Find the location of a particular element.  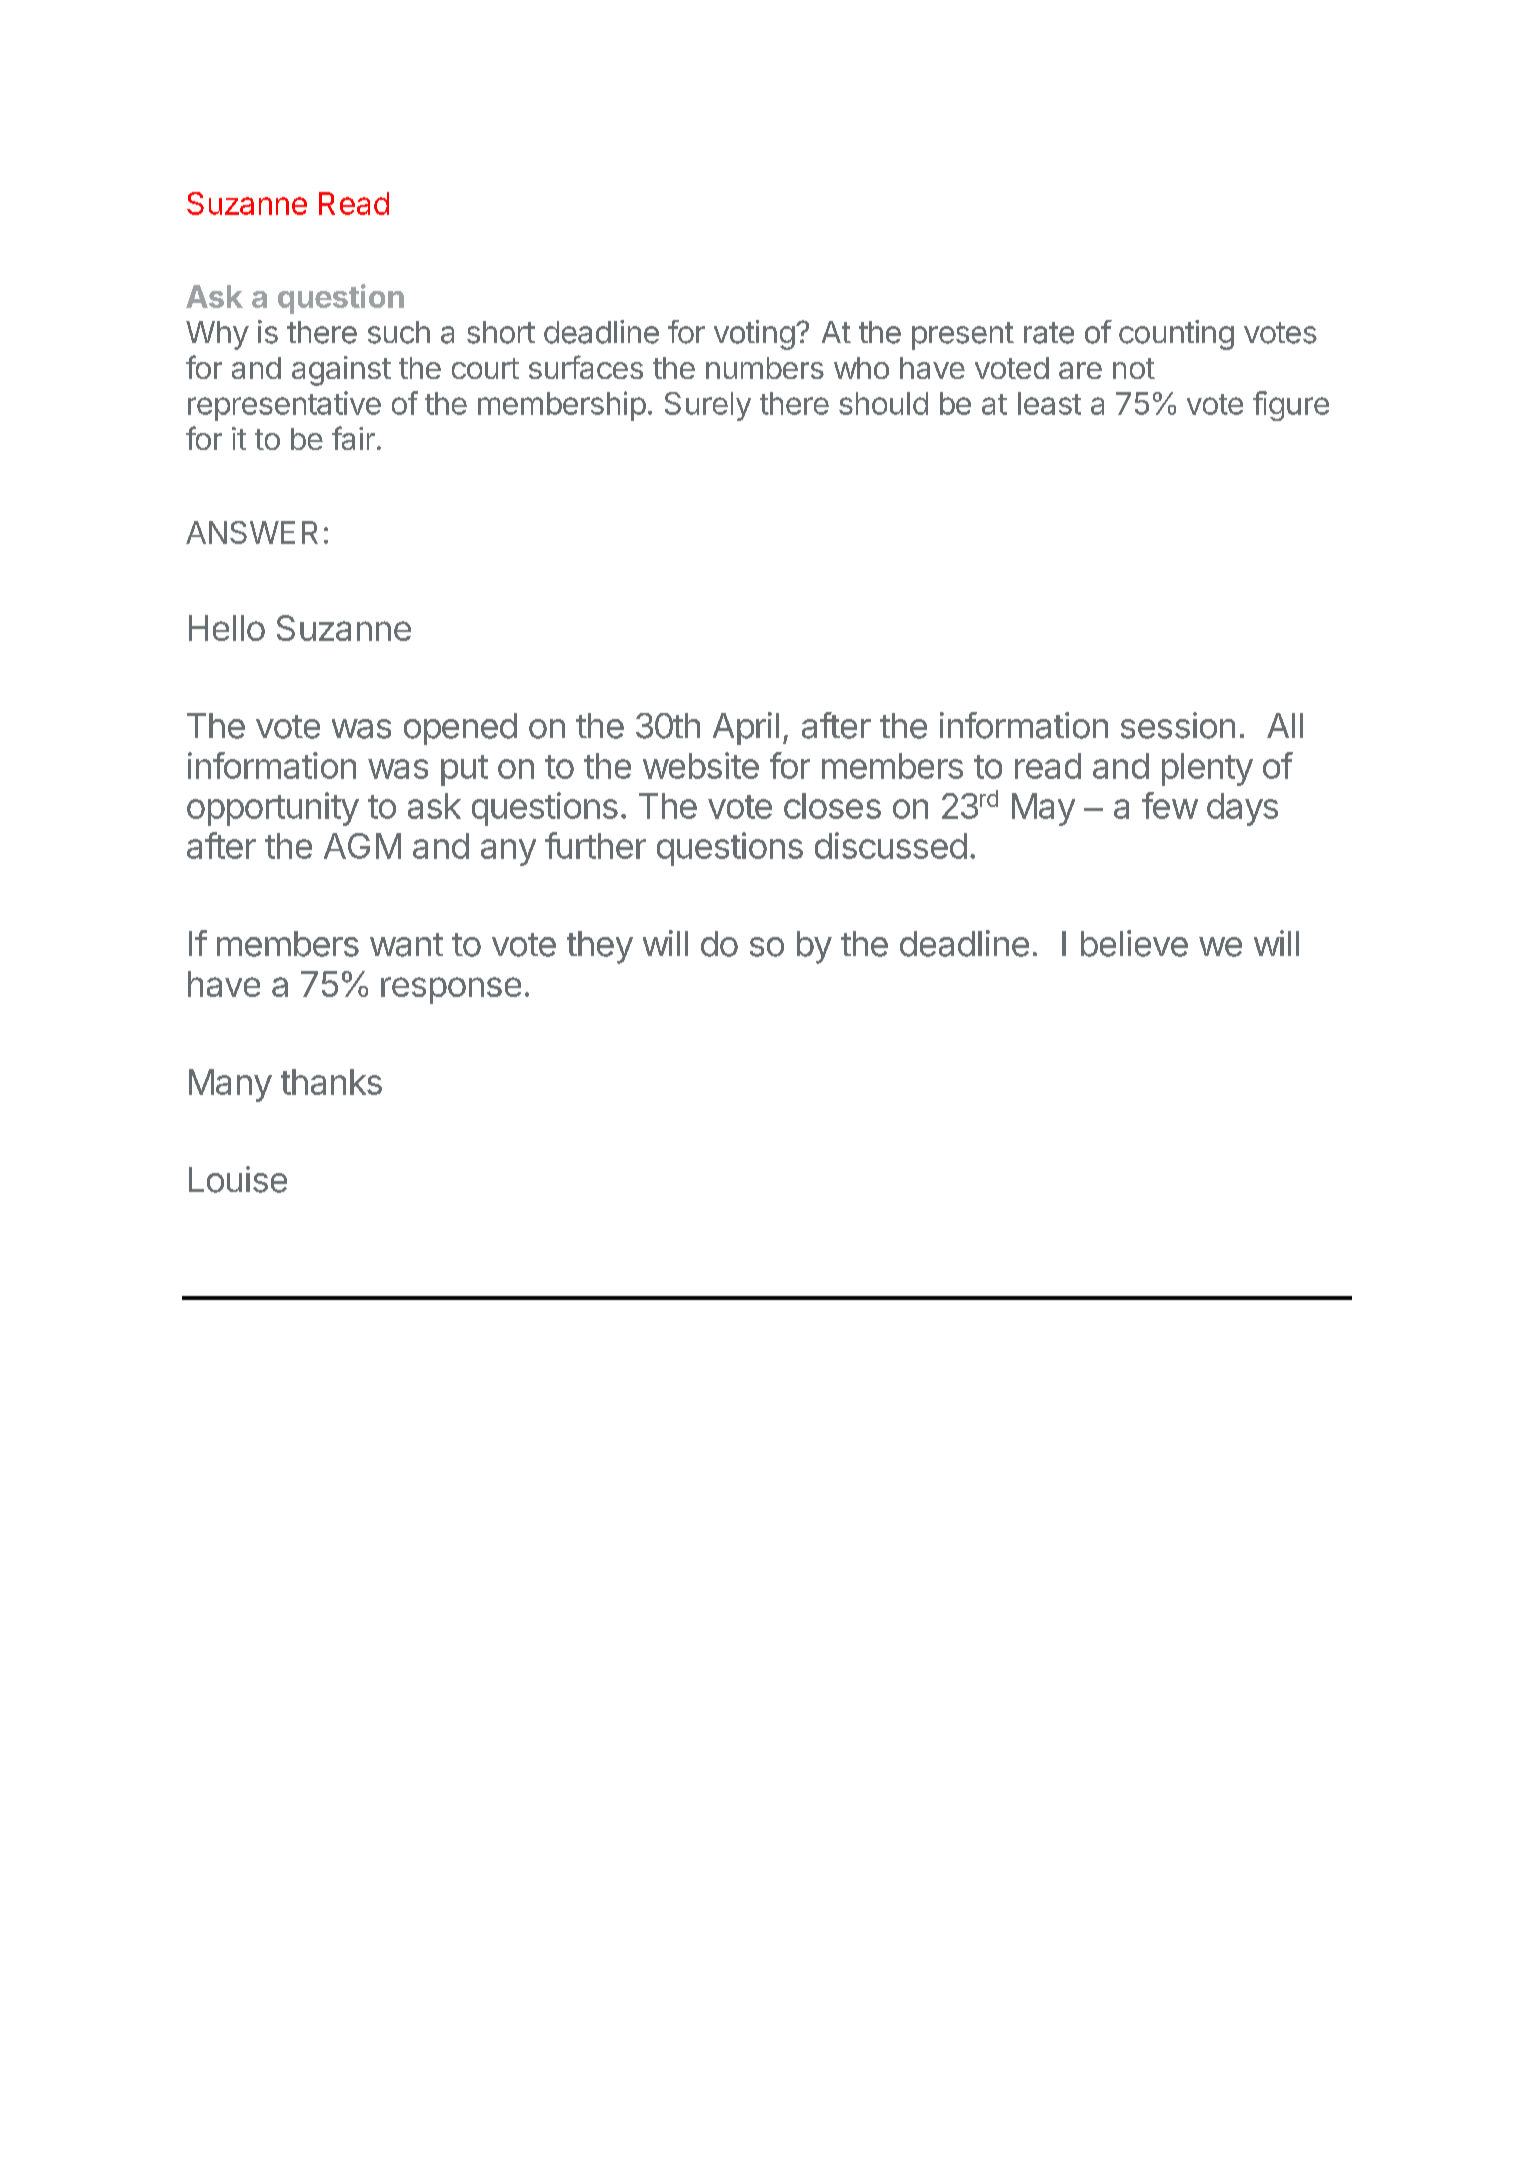

against is located at coordinates (341, 371).
